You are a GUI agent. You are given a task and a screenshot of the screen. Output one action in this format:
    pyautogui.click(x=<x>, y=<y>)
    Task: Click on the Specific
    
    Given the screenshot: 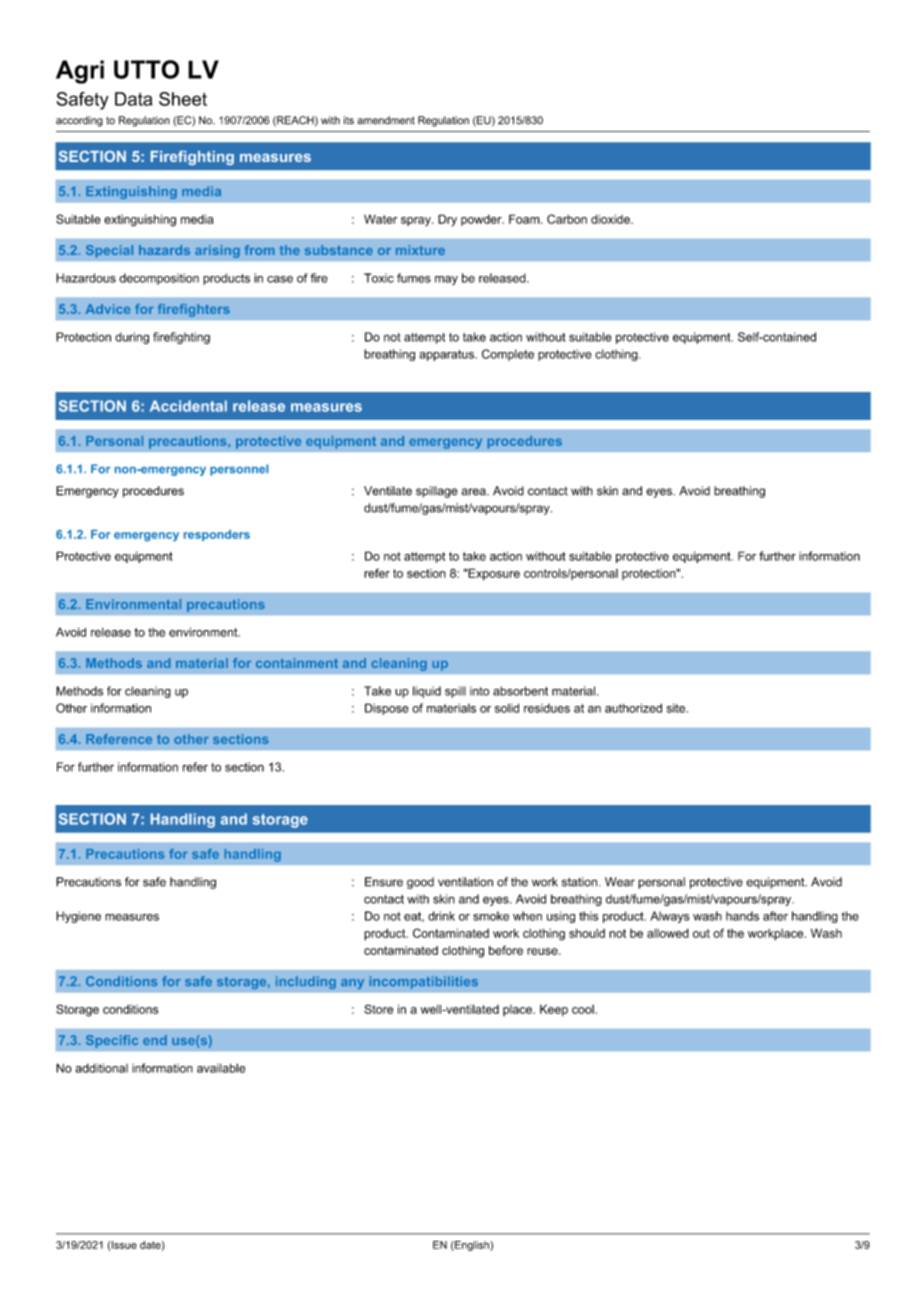 What is the action you would take?
    pyautogui.click(x=112, y=1041)
